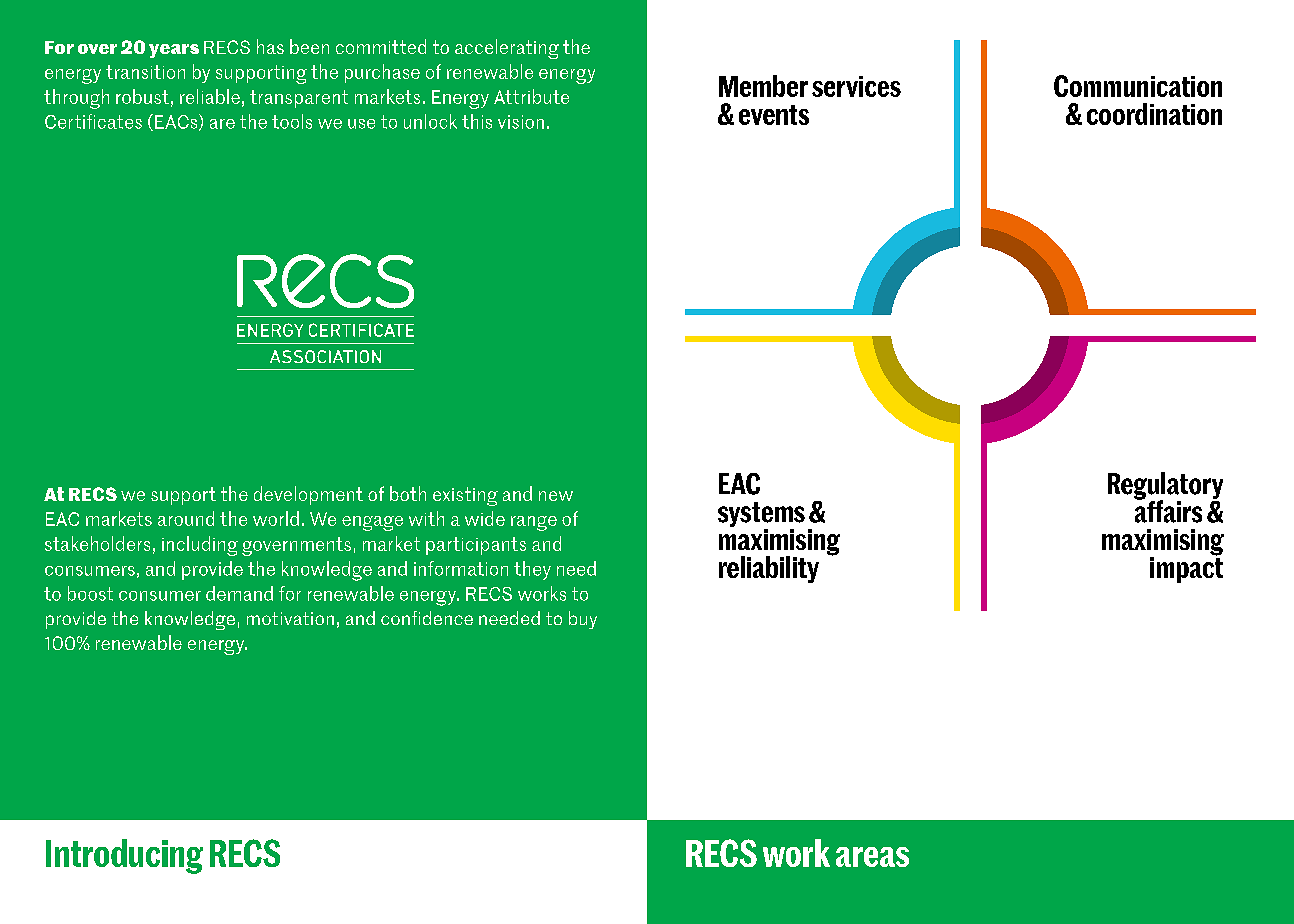 The height and width of the screenshot is (924, 1294). What do you see at coordinates (465, 496) in the screenshot?
I see `existing` at bounding box center [465, 496].
